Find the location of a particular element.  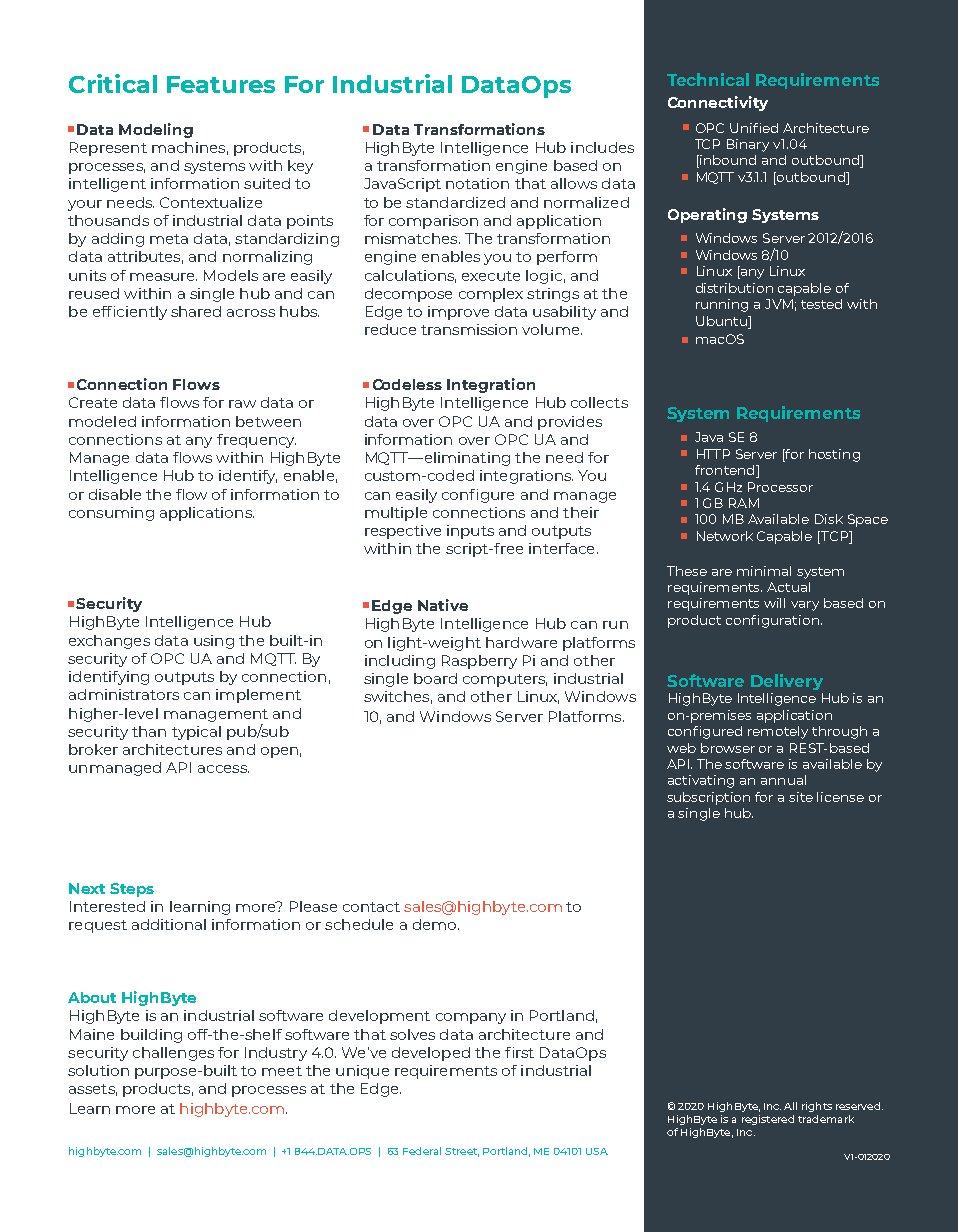

Ubuntu is located at coordinates (722, 321).
